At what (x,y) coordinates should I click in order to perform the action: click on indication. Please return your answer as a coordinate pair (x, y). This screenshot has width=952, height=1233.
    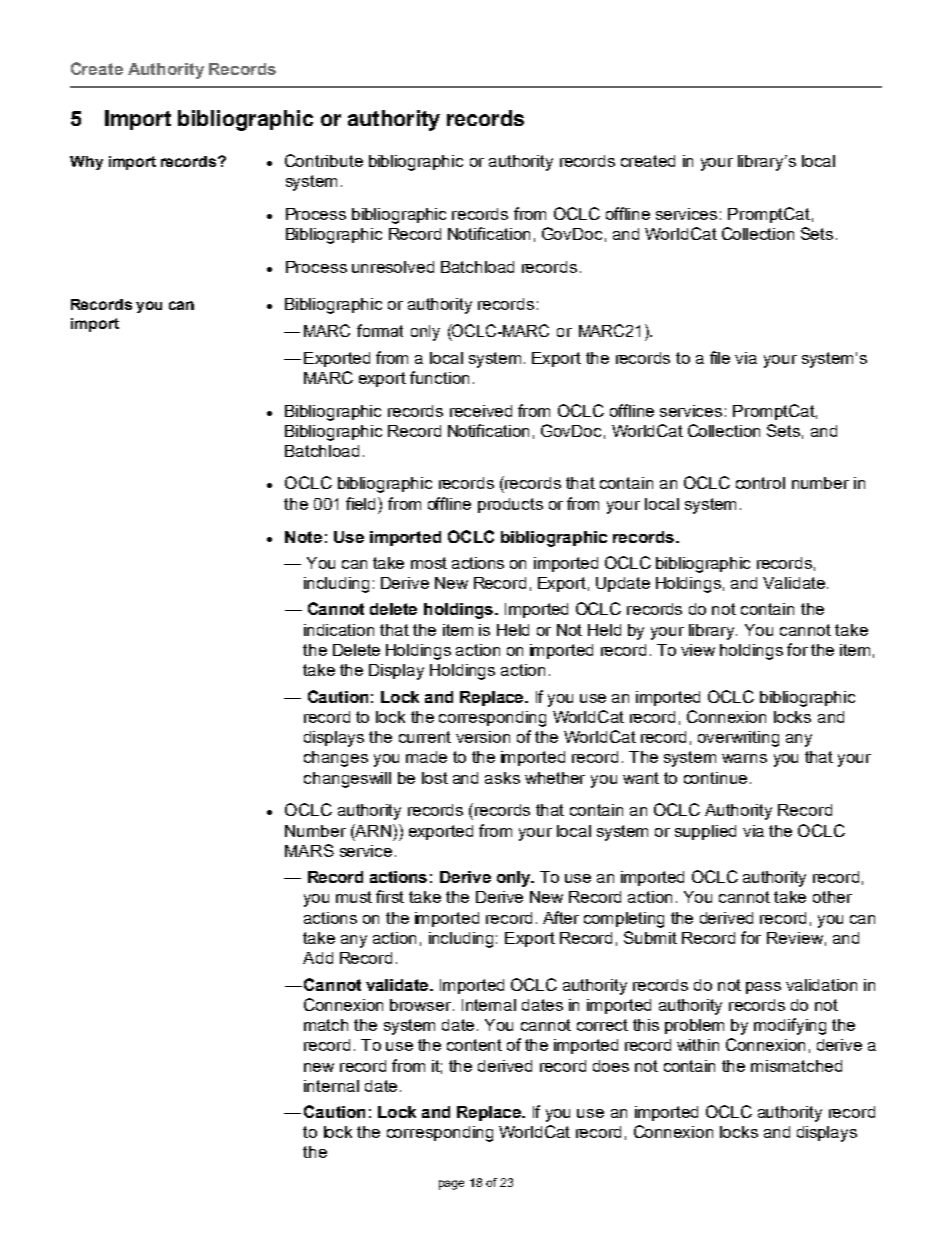
    Looking at the image, I should click on (339, 630).
